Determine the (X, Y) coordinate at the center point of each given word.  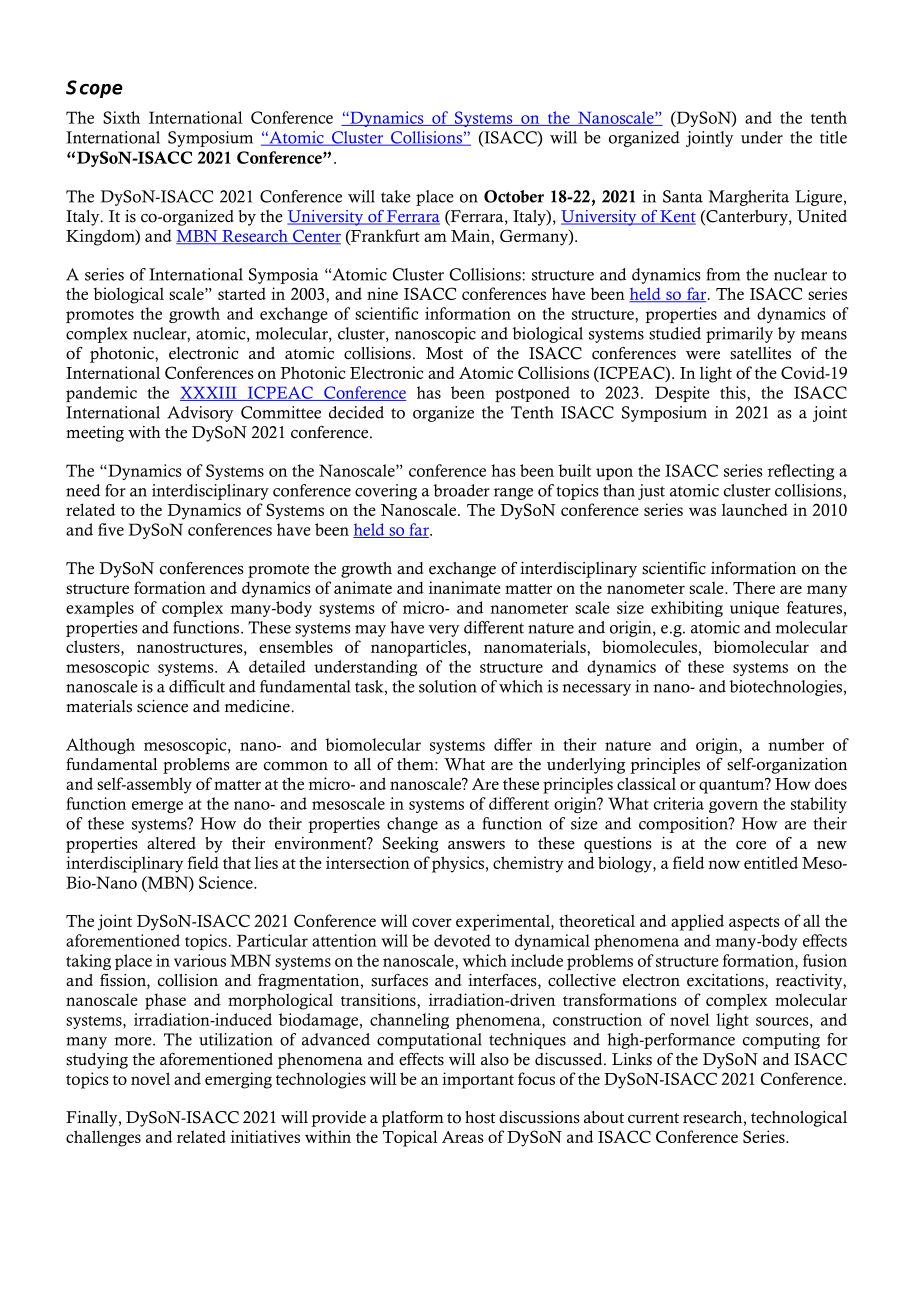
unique (754, 609)
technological (799, 1119)
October (514, 196)
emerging (238, 1080)
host (480, 1117)
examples (100, 609)
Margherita (748, 198)
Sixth (121, 117)
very (443, 631)
